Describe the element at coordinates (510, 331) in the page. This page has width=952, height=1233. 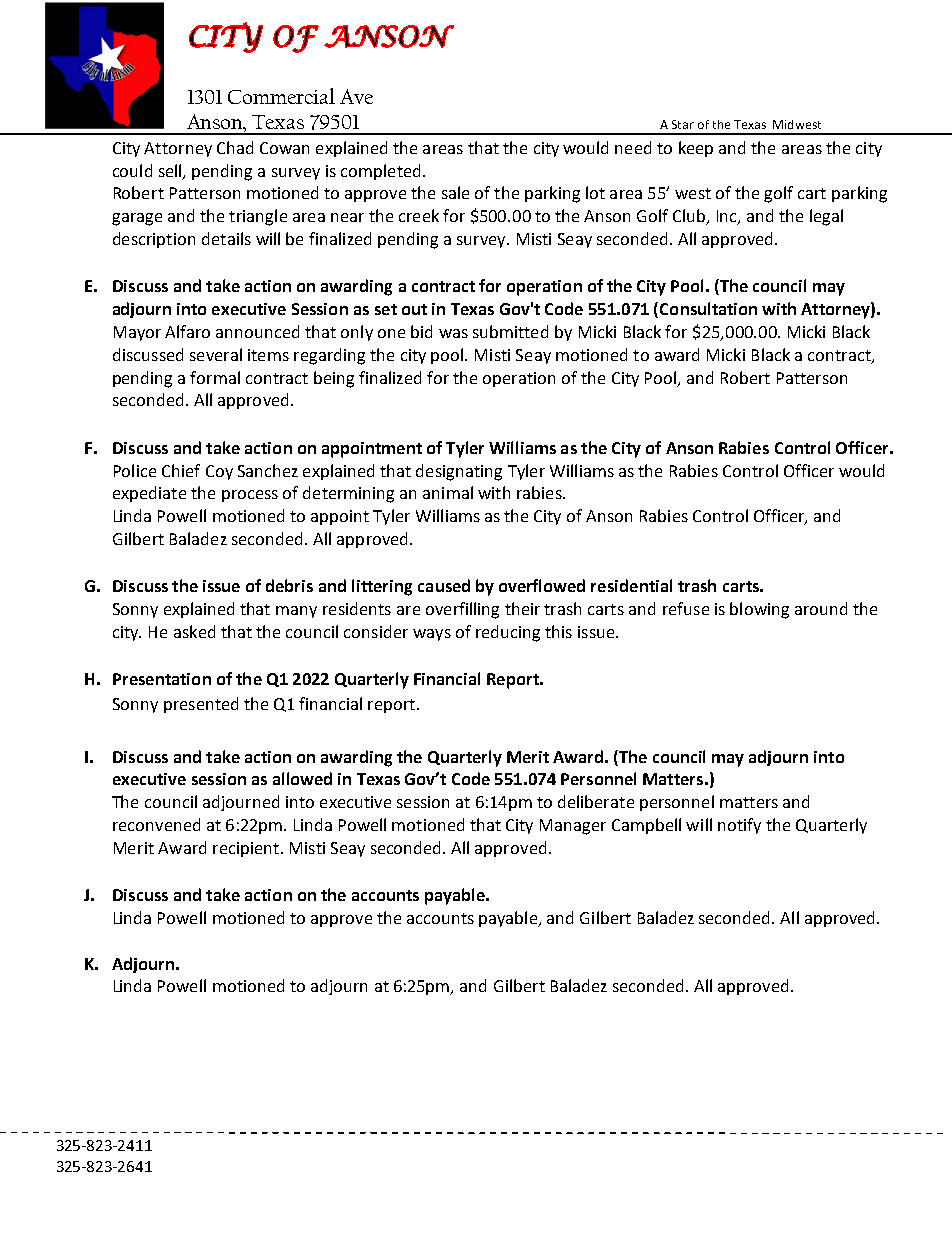
I see `submitted` at that location.
